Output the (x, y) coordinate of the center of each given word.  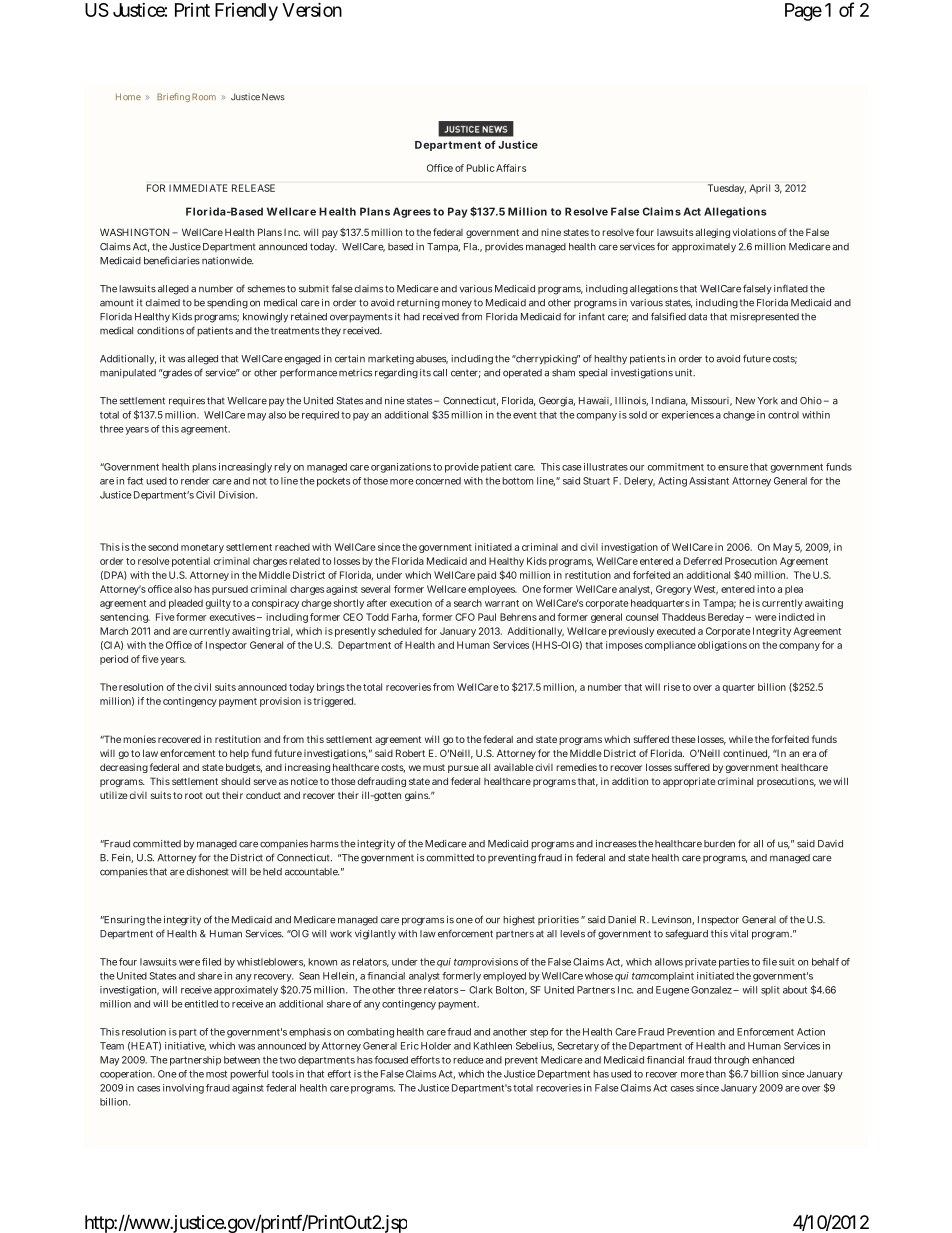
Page (803, 12)
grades (176, 374)
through (731, 1061)
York (768, 401)
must (434, 767)
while (741, 739)
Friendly (246, 12)
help (239, 754)
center (466, 373)
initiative (185, 1046)
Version (312, 9)
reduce (468, 1060)
